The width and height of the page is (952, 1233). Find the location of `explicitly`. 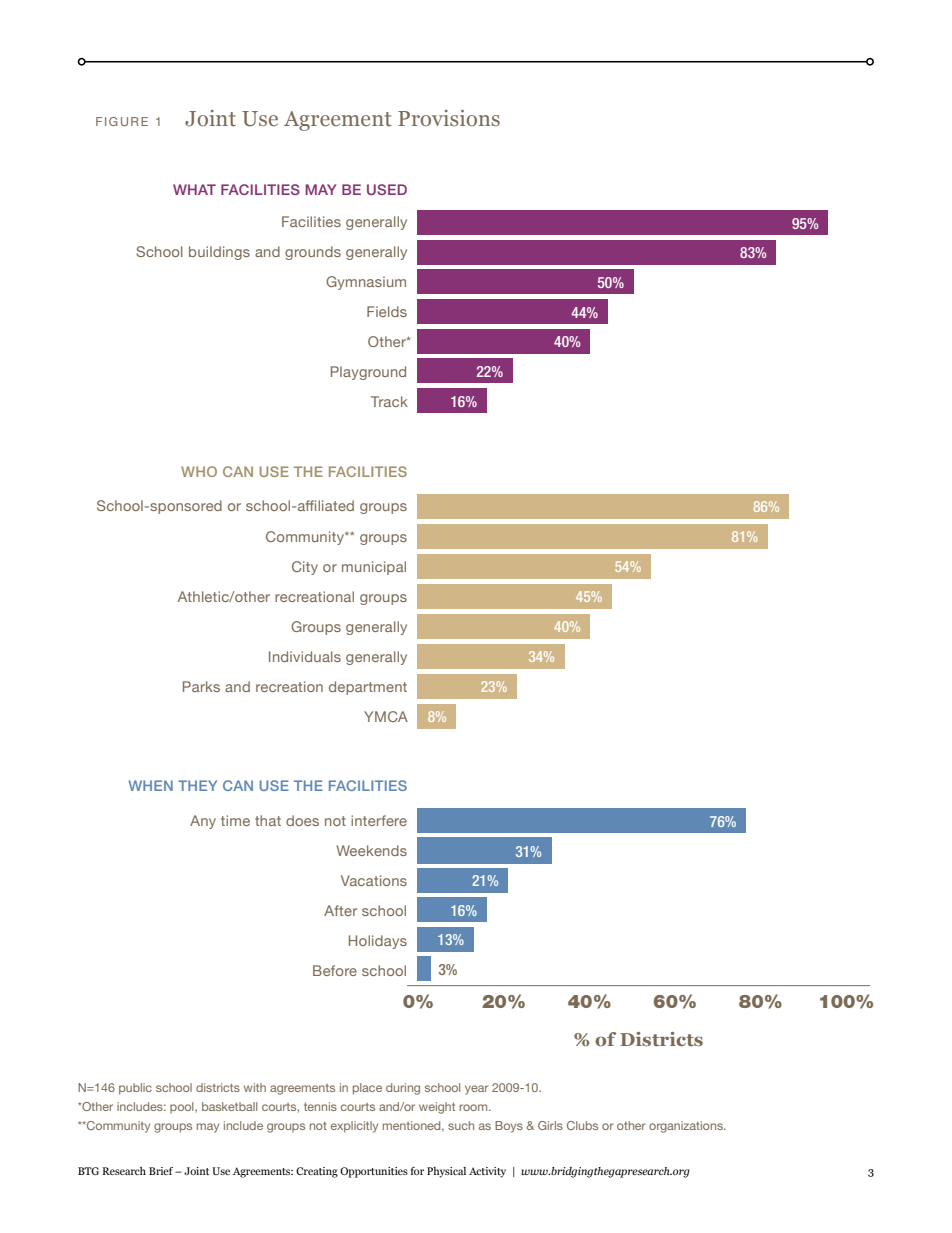

explicitly is located at coordinates (354, 1127).
